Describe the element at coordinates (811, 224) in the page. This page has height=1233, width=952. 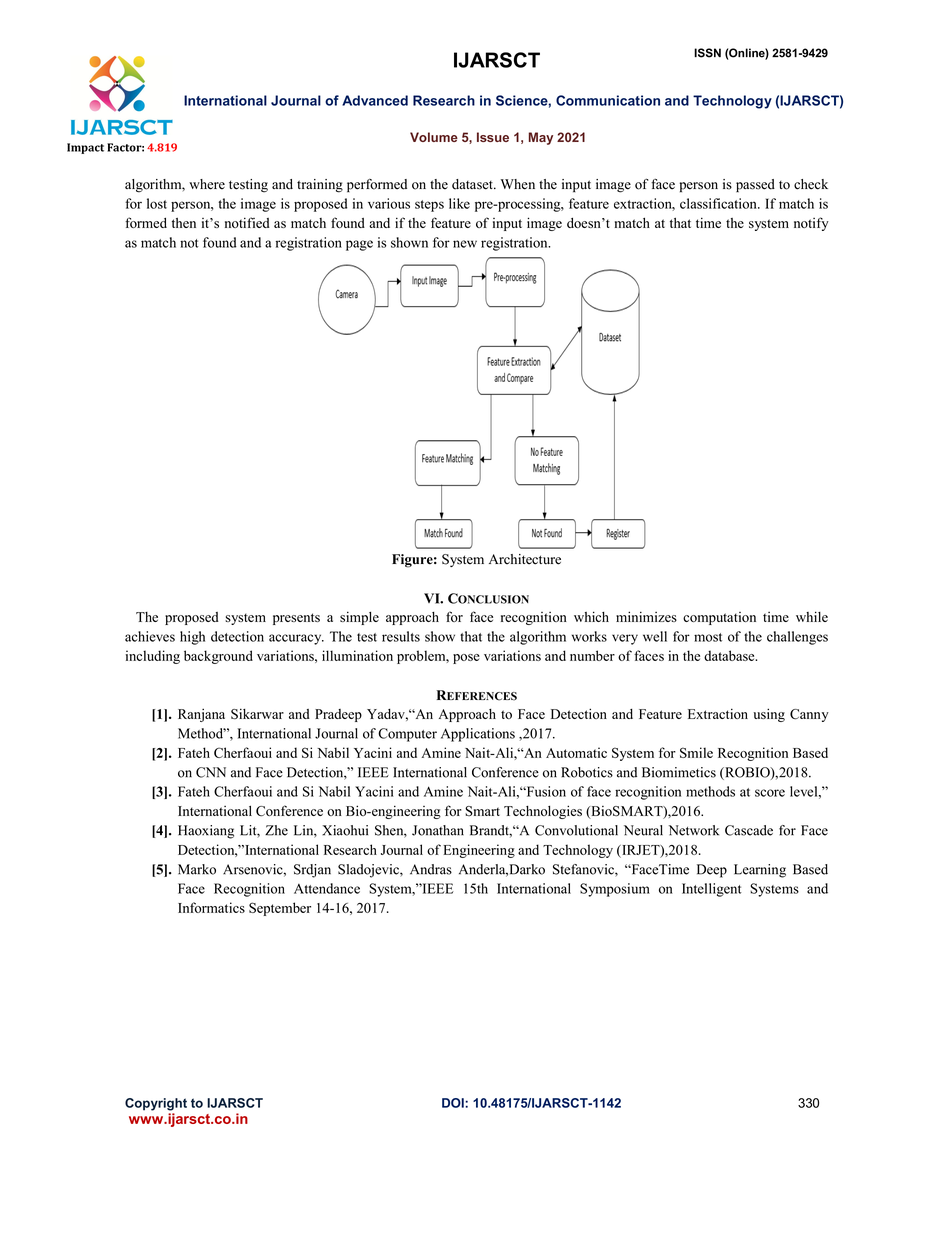
I see `notify` at that location.
